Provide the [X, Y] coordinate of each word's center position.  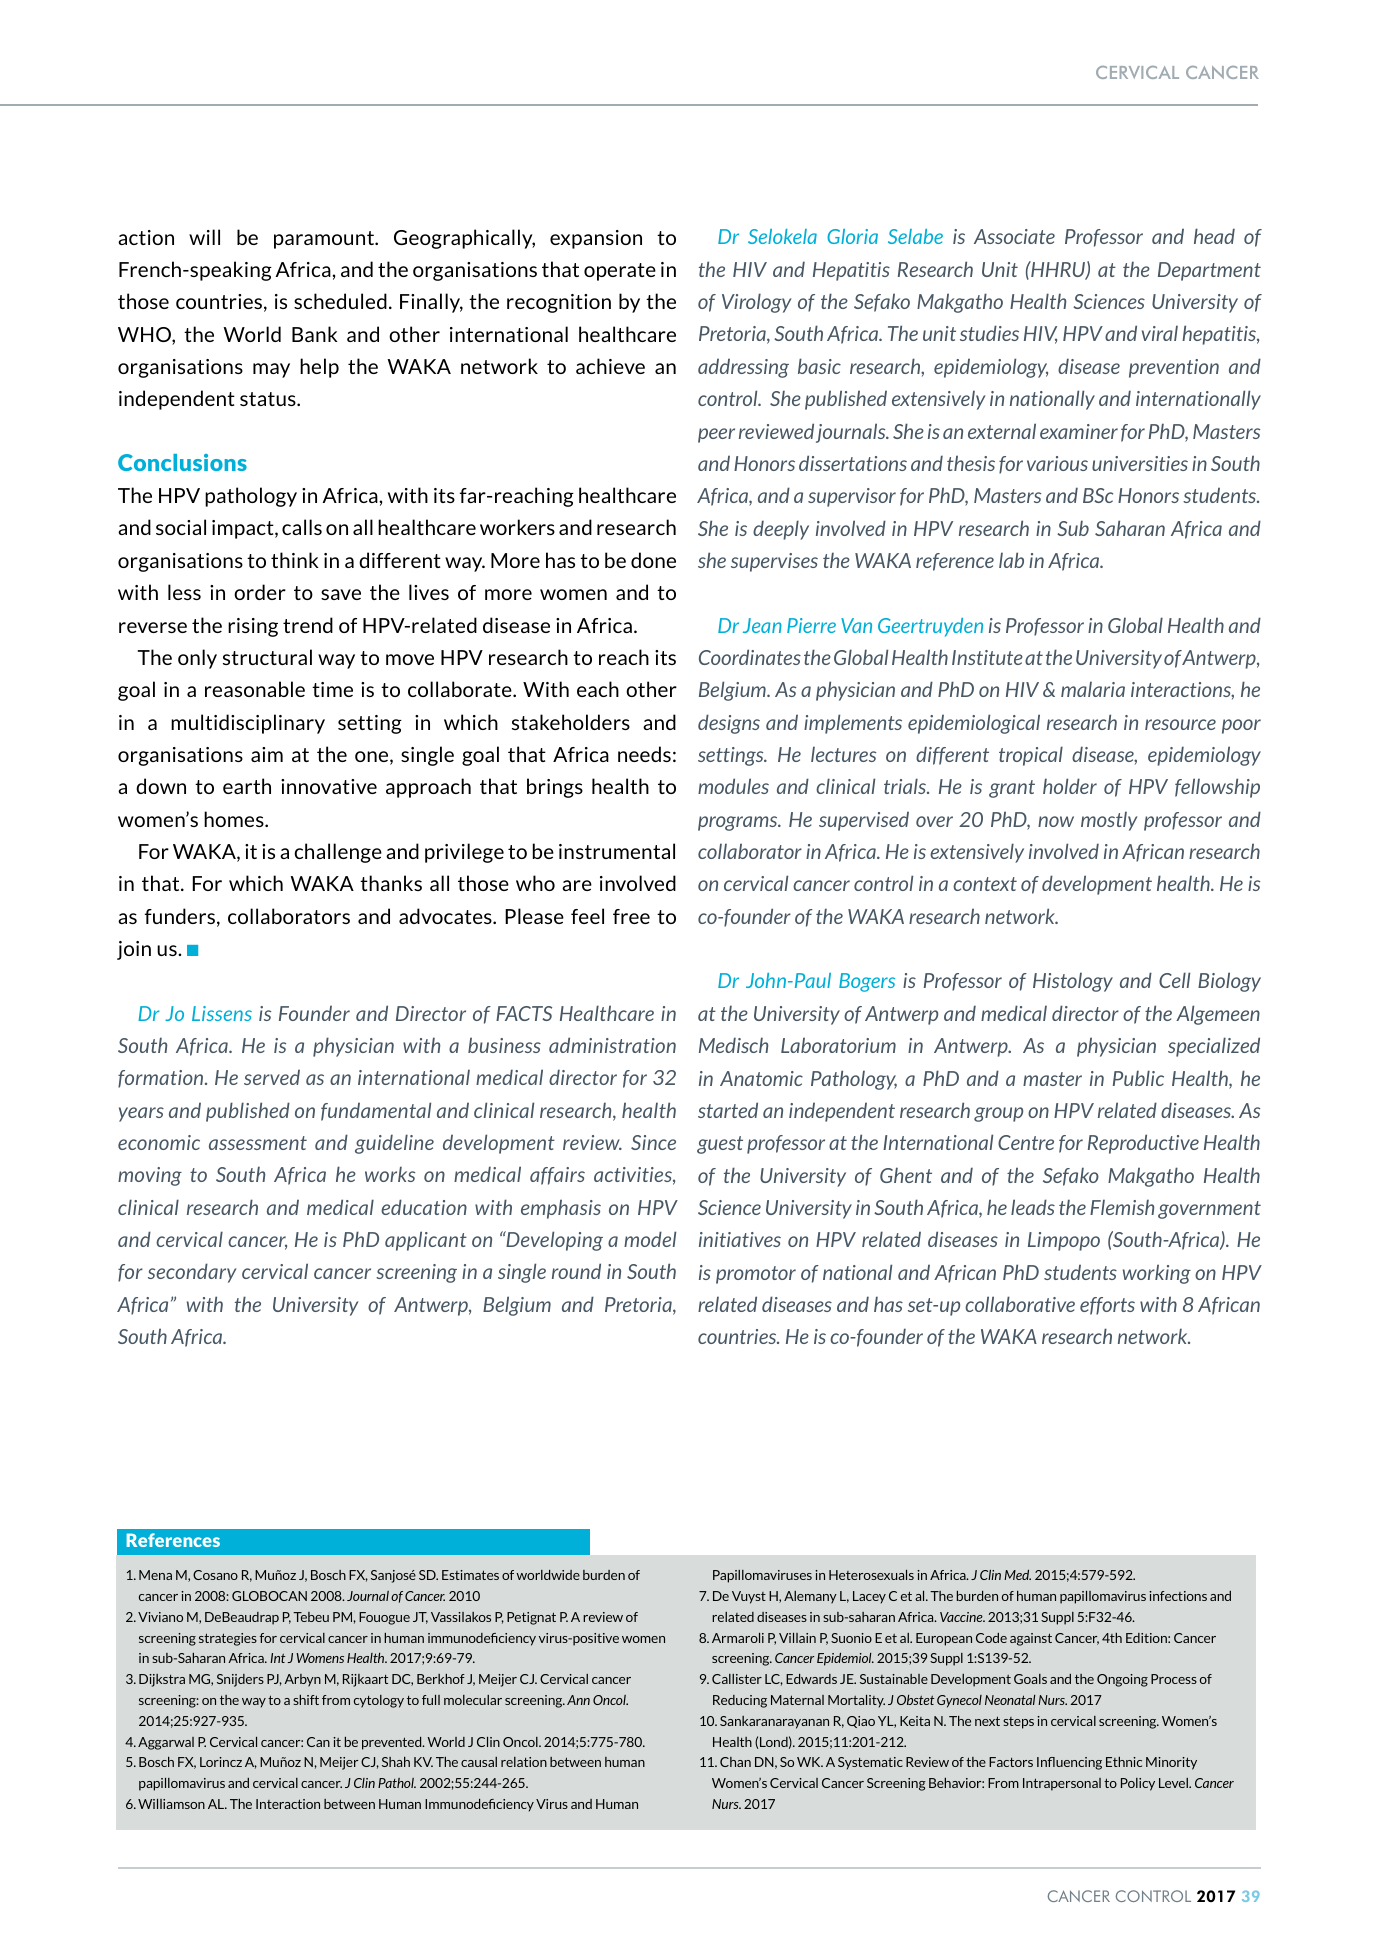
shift [306, 1700]
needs [644, 754]
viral [1160, 333]
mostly [1109, 821]
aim [267, 754]
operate [620, 272]
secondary [192, 1273]
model [650, 1239]
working [1157, 1274]
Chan [735, 1762]
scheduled [340, 301]
